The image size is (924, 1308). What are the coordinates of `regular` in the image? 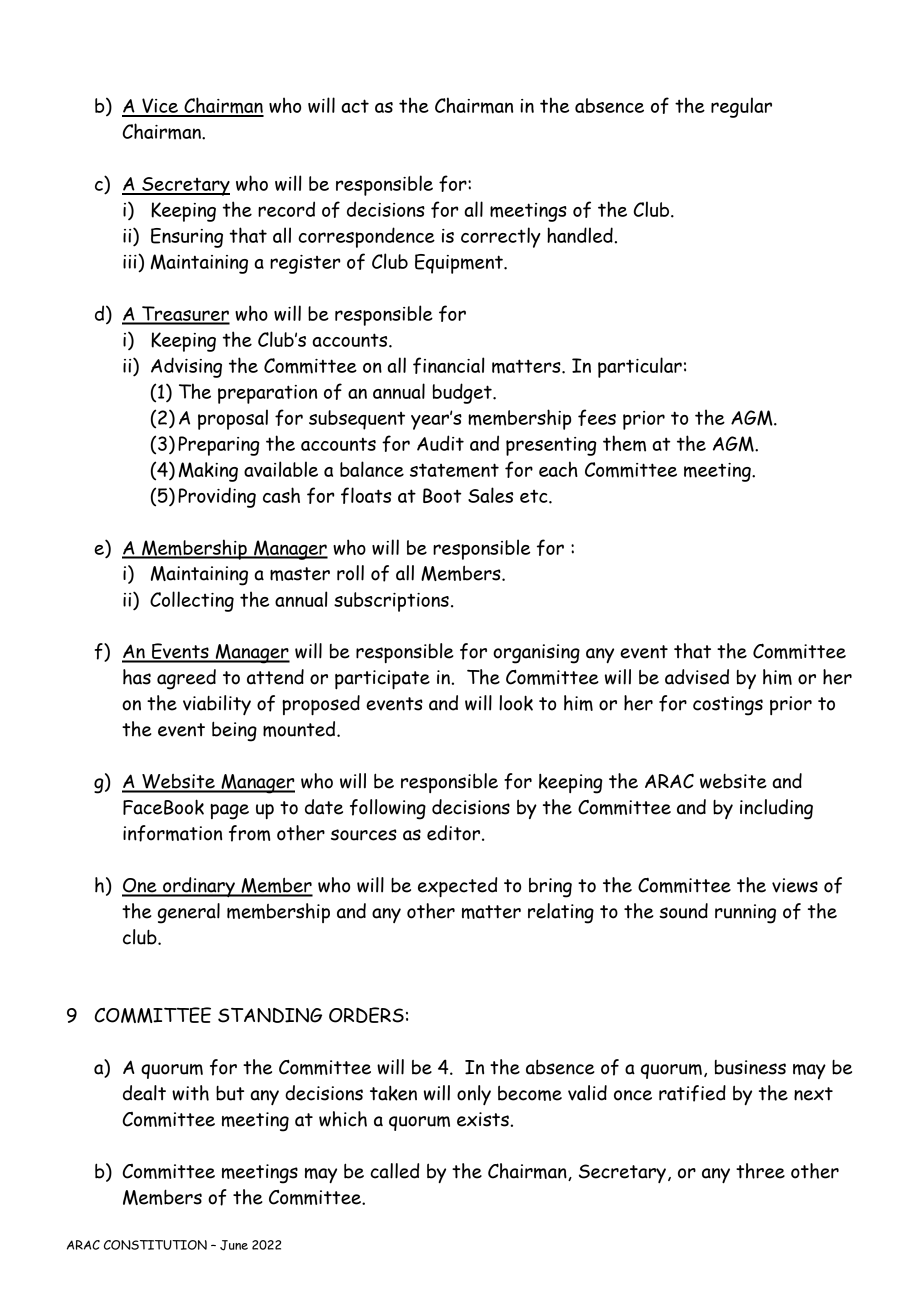 It's located at (741, 107).
